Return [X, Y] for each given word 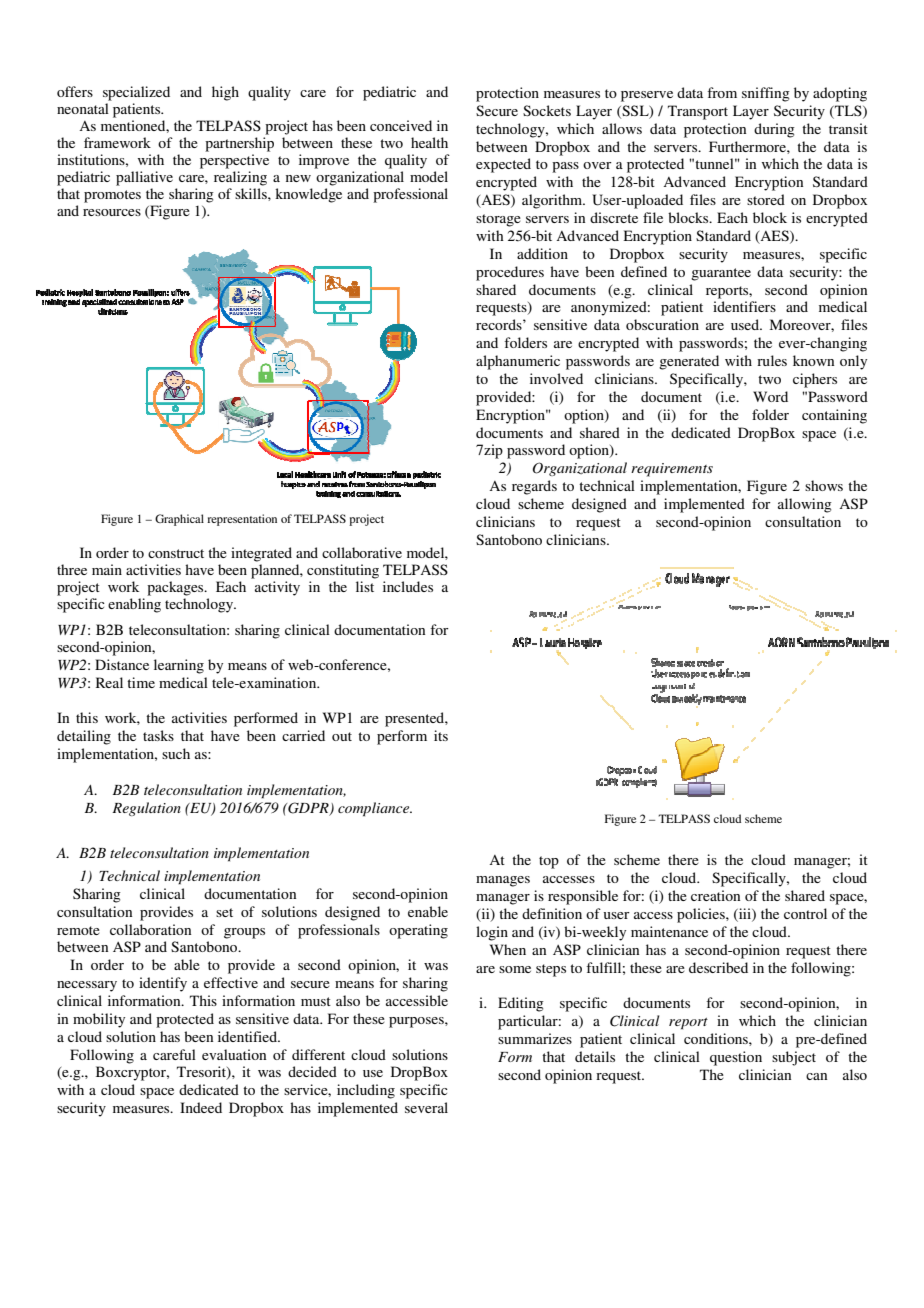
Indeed [201, 1107]
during [774, 130]
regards [534, 487]
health [429, 142]
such [176, 753]
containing [834, 416]
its [441, 735]
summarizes [535, 1038]
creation [715, 895]
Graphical [179, 520]
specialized [136, 93]
